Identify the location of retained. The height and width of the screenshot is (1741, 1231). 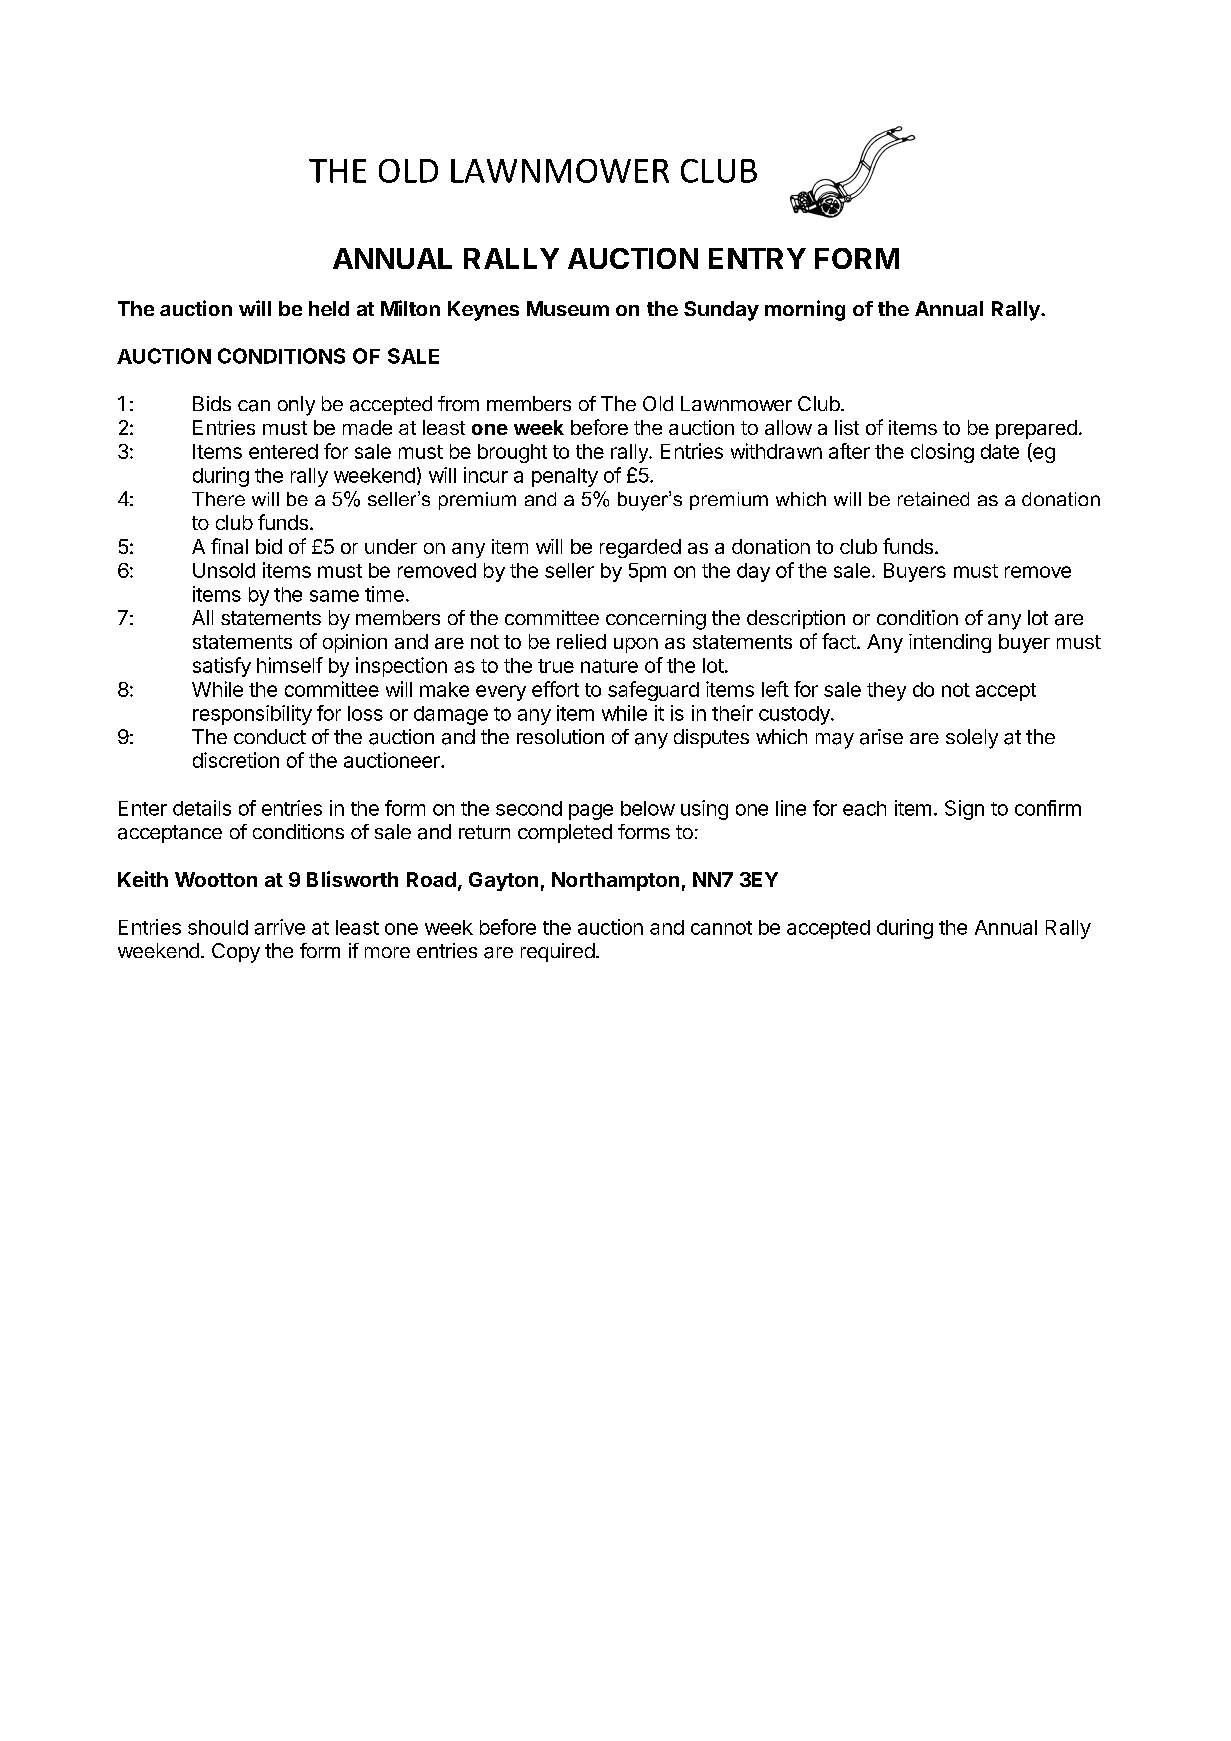
(933, 499).
